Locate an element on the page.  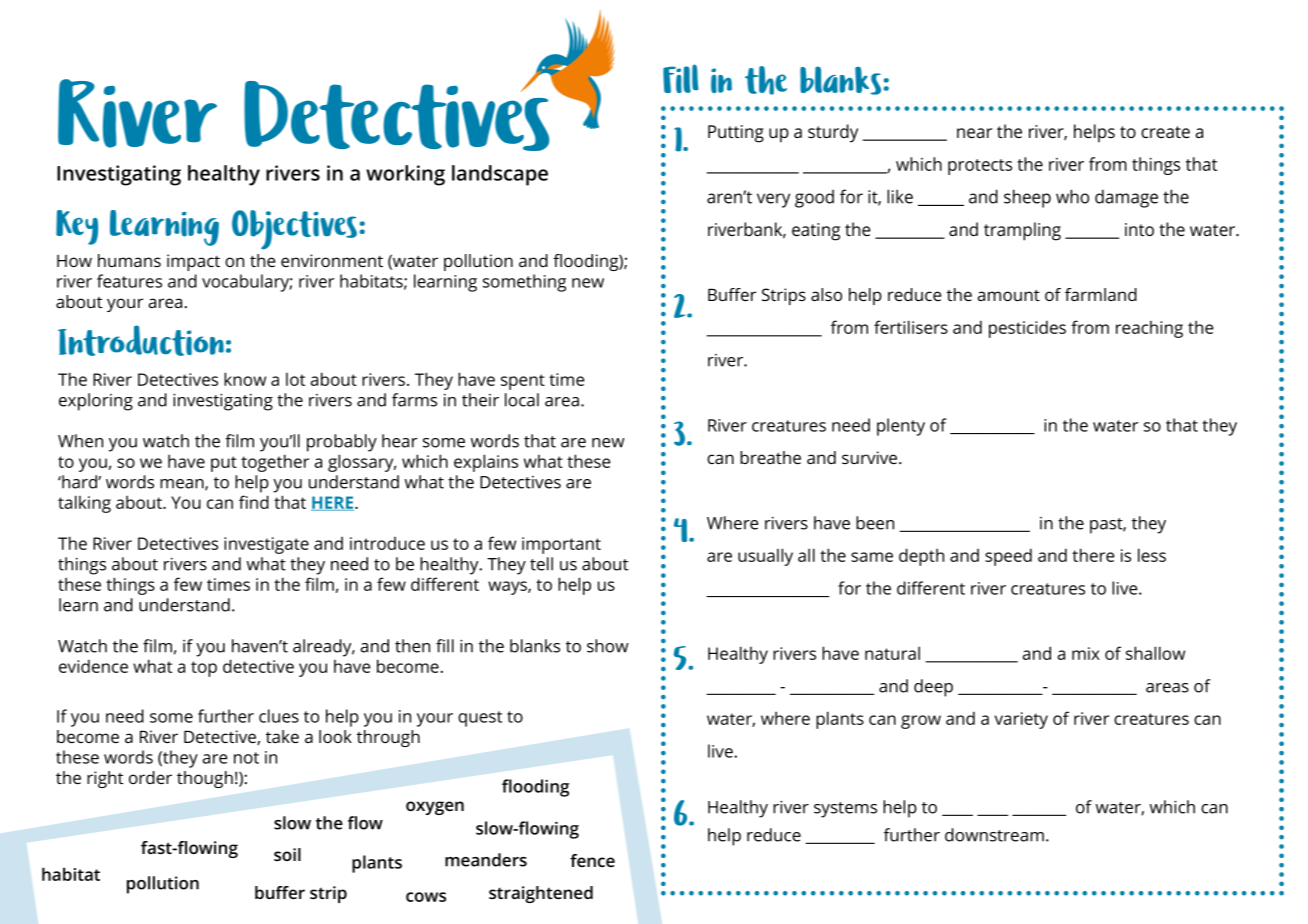
Putting is located at coordinates (736, 134).
